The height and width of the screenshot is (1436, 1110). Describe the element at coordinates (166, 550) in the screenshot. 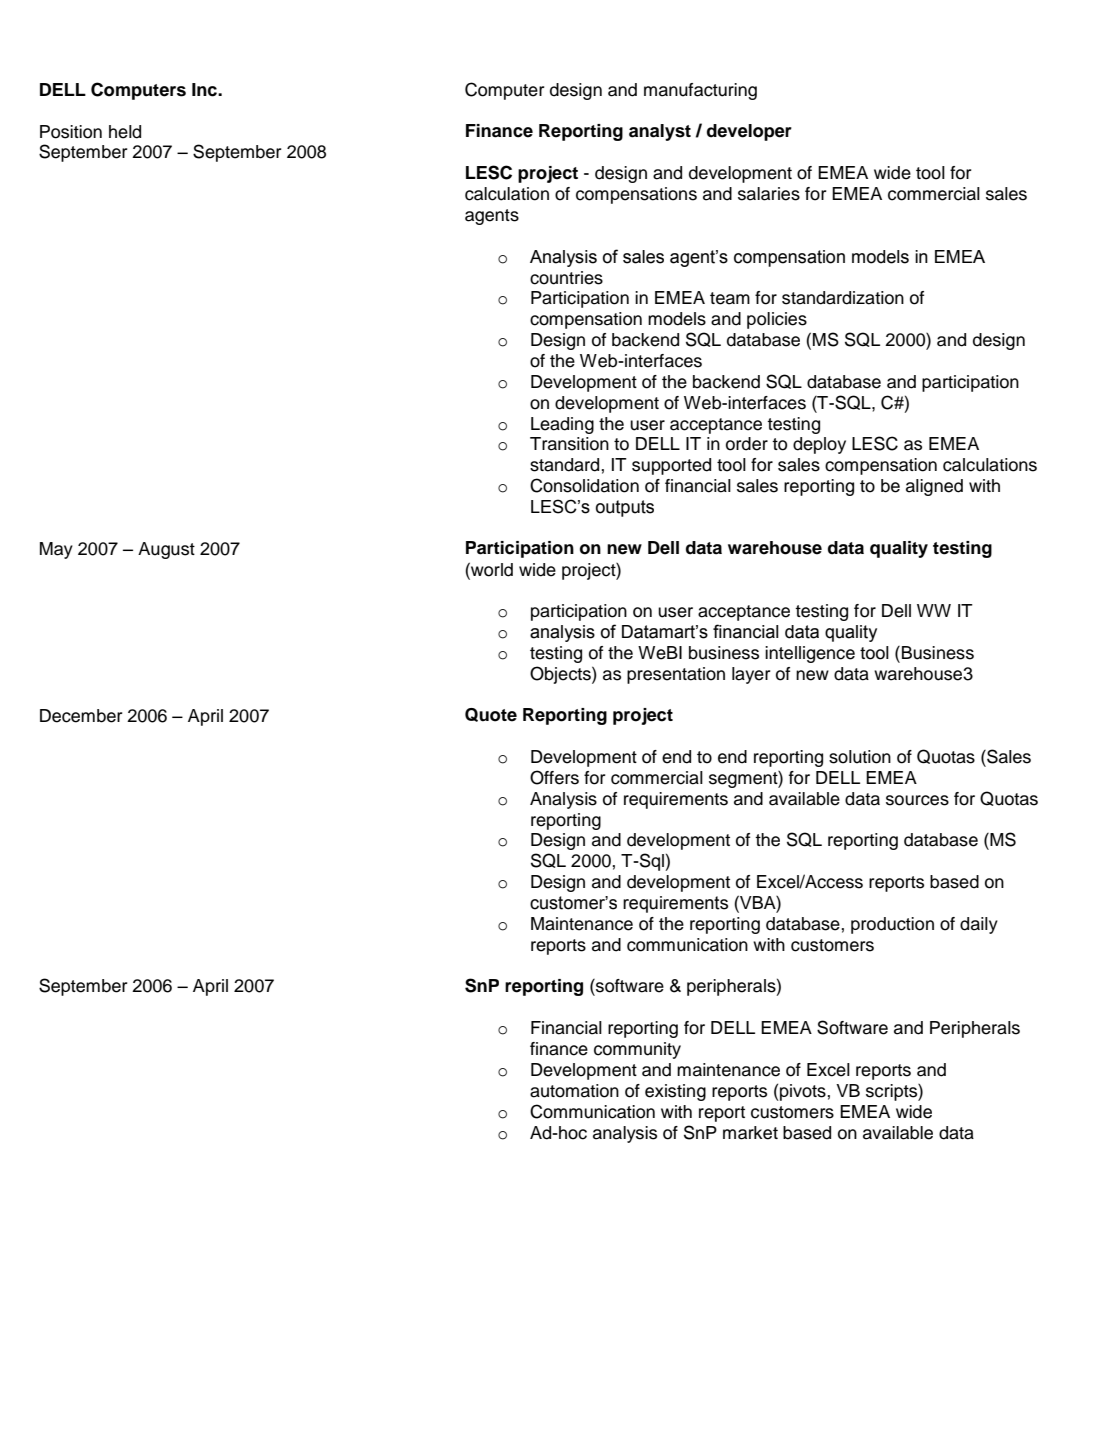

I see `August` at that location.
